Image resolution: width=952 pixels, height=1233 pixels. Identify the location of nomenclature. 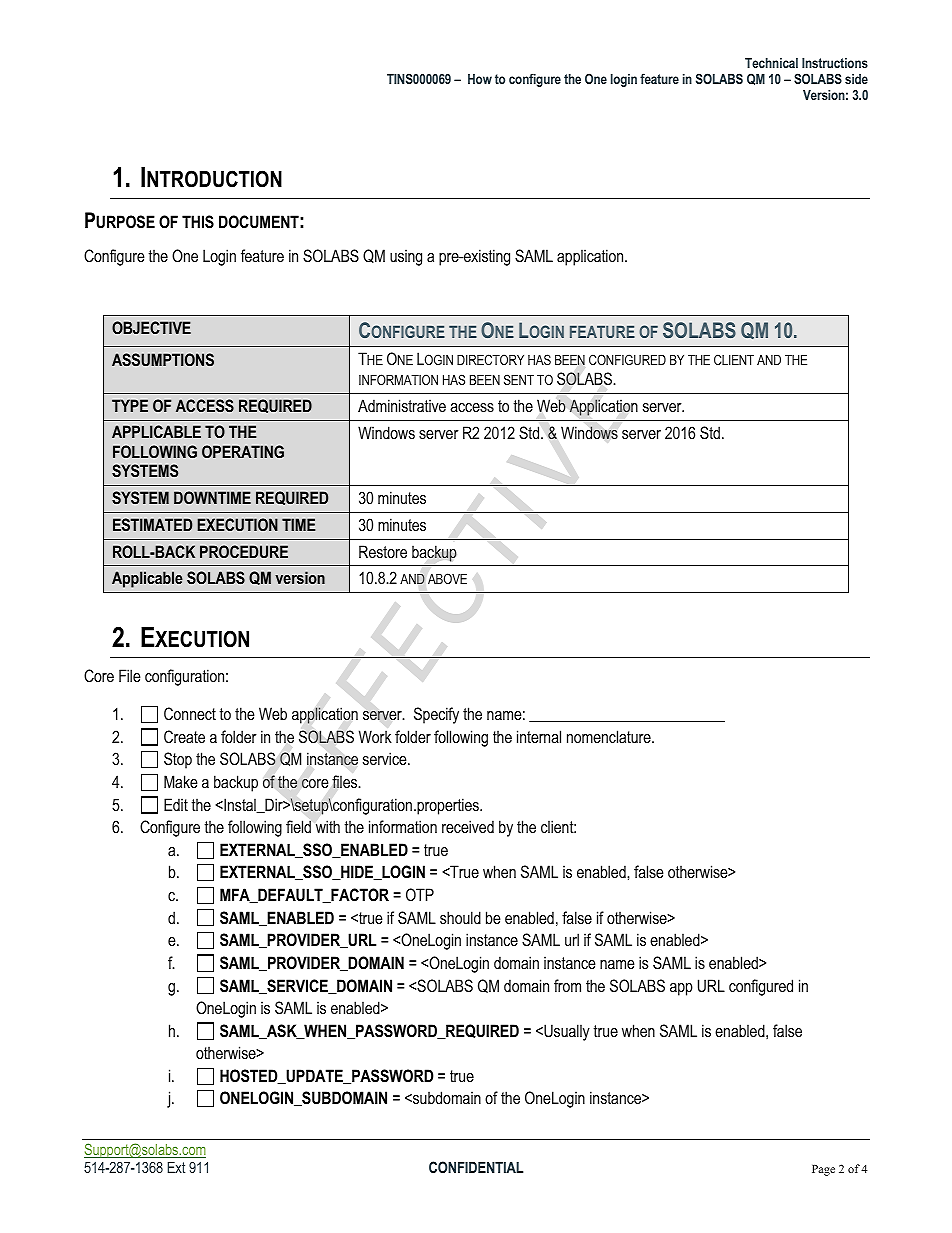
(610, 736).
